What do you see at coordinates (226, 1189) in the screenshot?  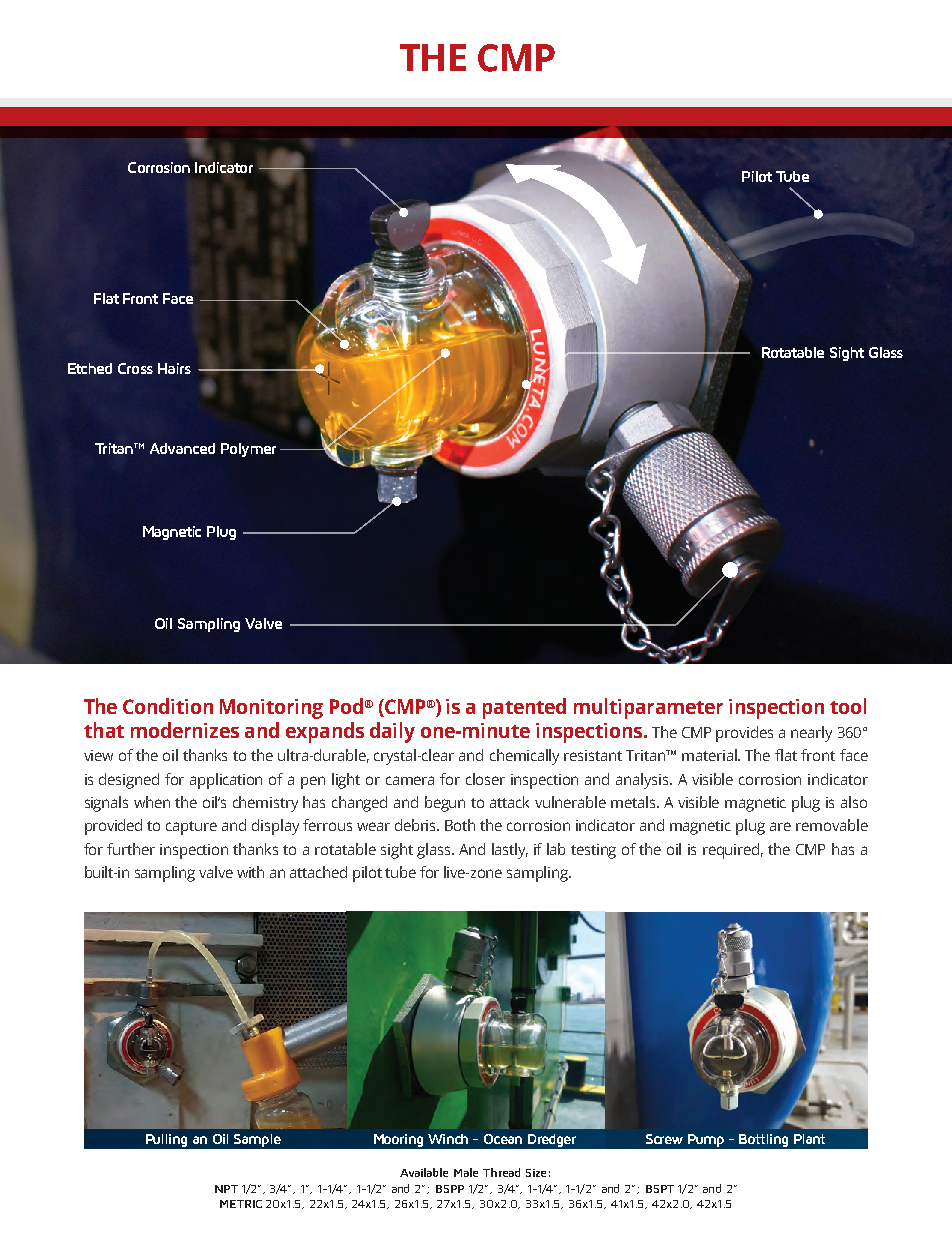 I see `NPT` at bounding box center [226, 1189].
